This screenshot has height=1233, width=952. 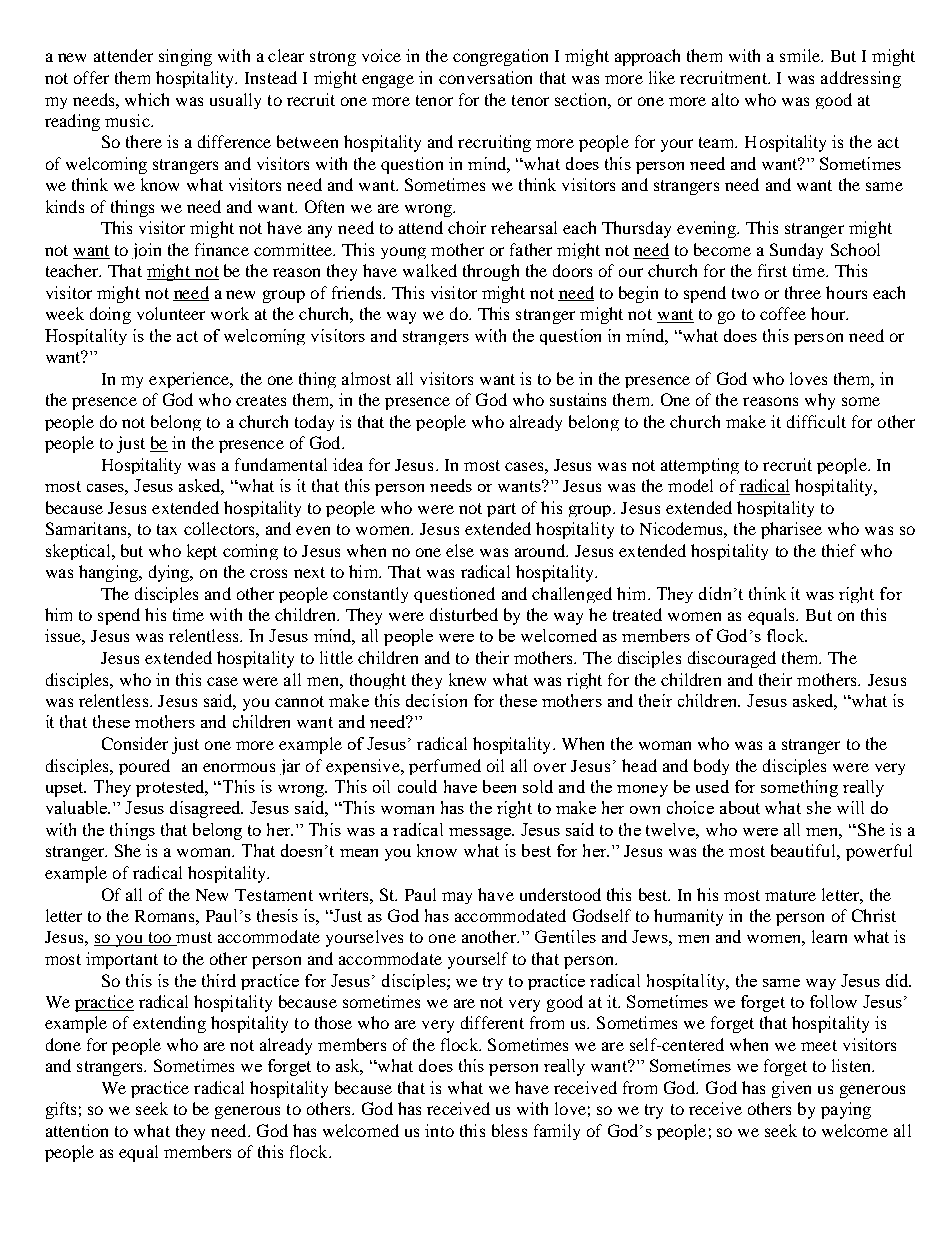 What do you see at coordinates (783, 313) in the screenshot?
I see `coffee` at bounding box center [783, 313].
